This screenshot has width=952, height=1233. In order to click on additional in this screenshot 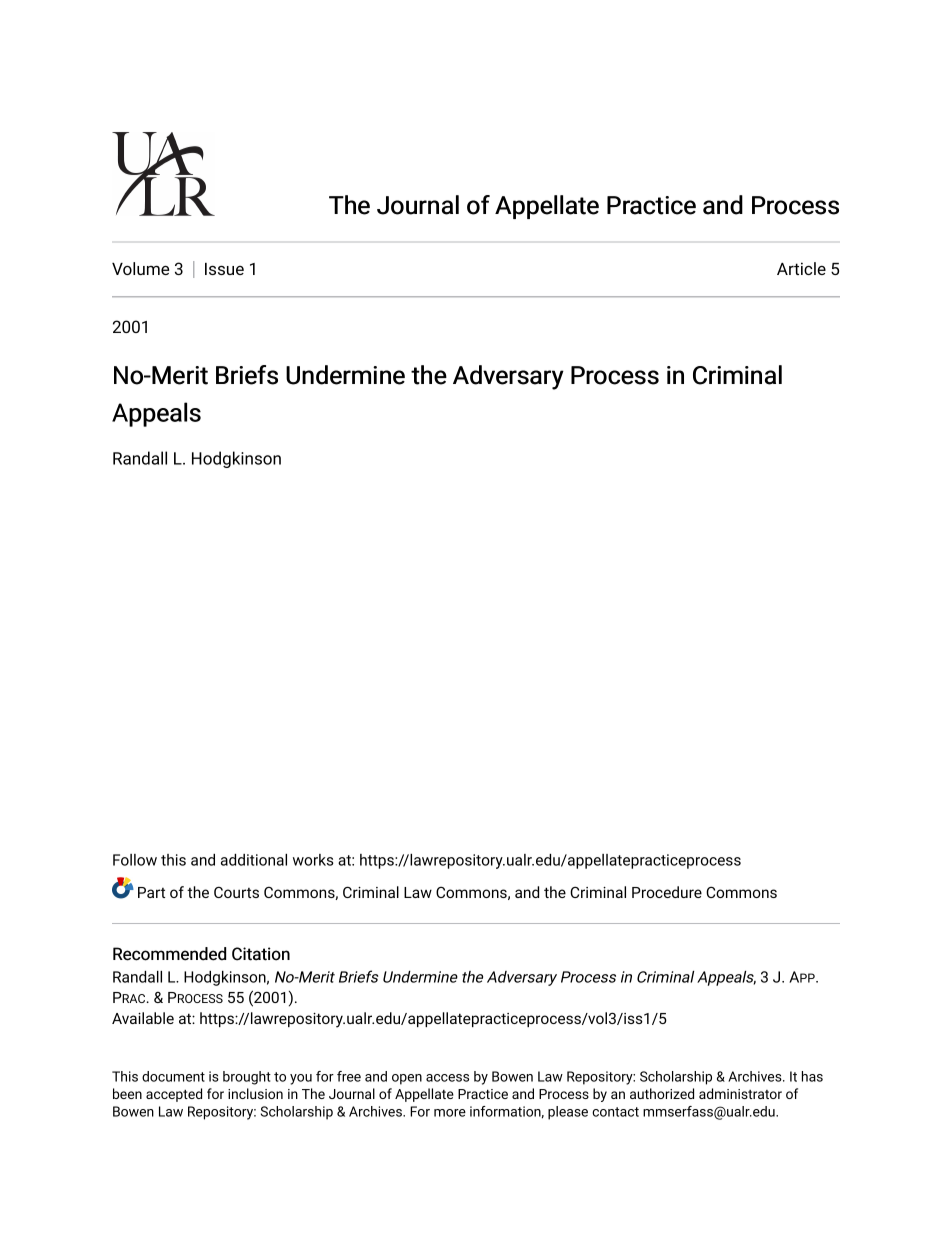, I will do `click(254, 860)`.
